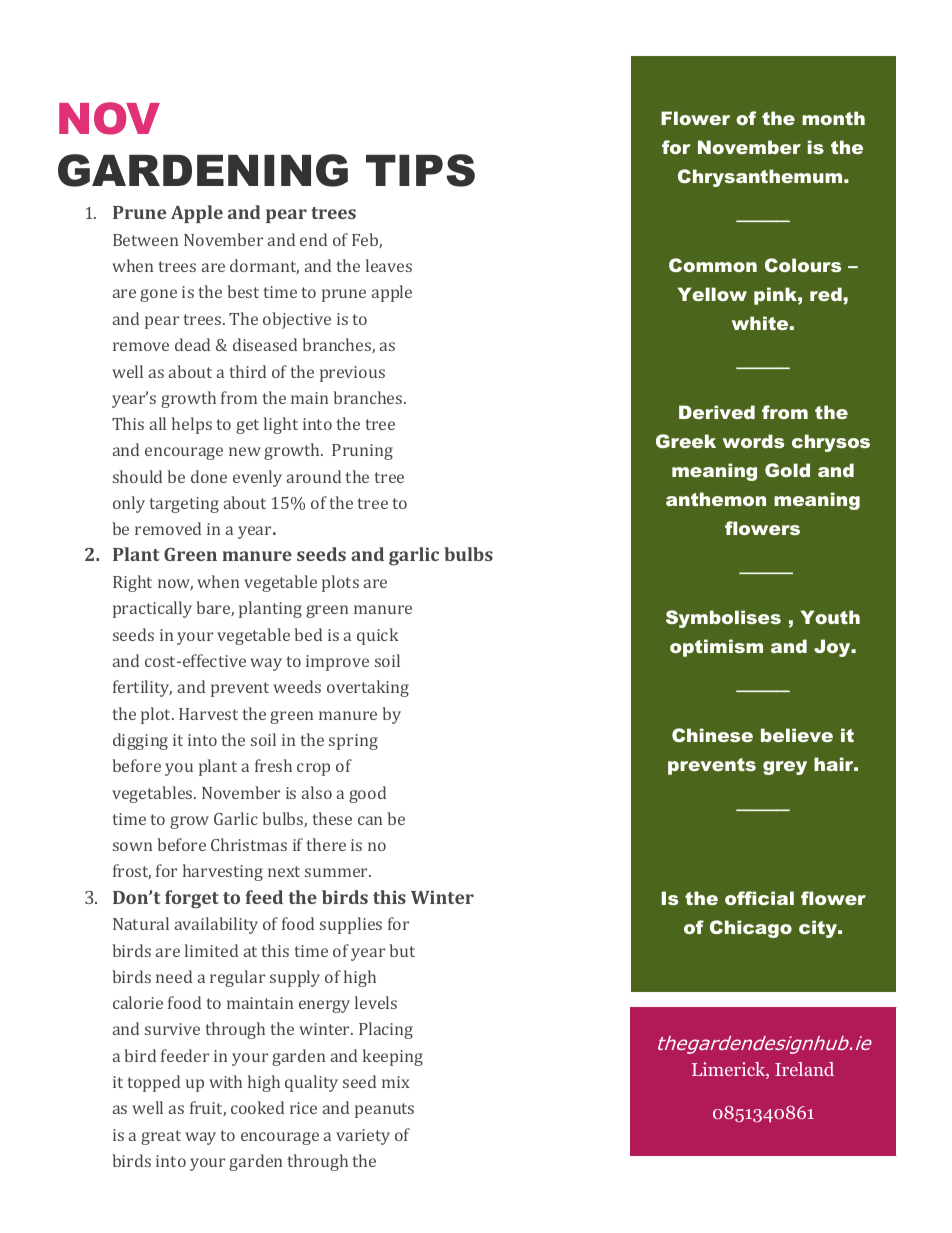 This screenshot has width=952, height=1233. What do you see at coordinates (713, 265) in the screenshot?
I see `Common` at bounding box center [713, 265].
